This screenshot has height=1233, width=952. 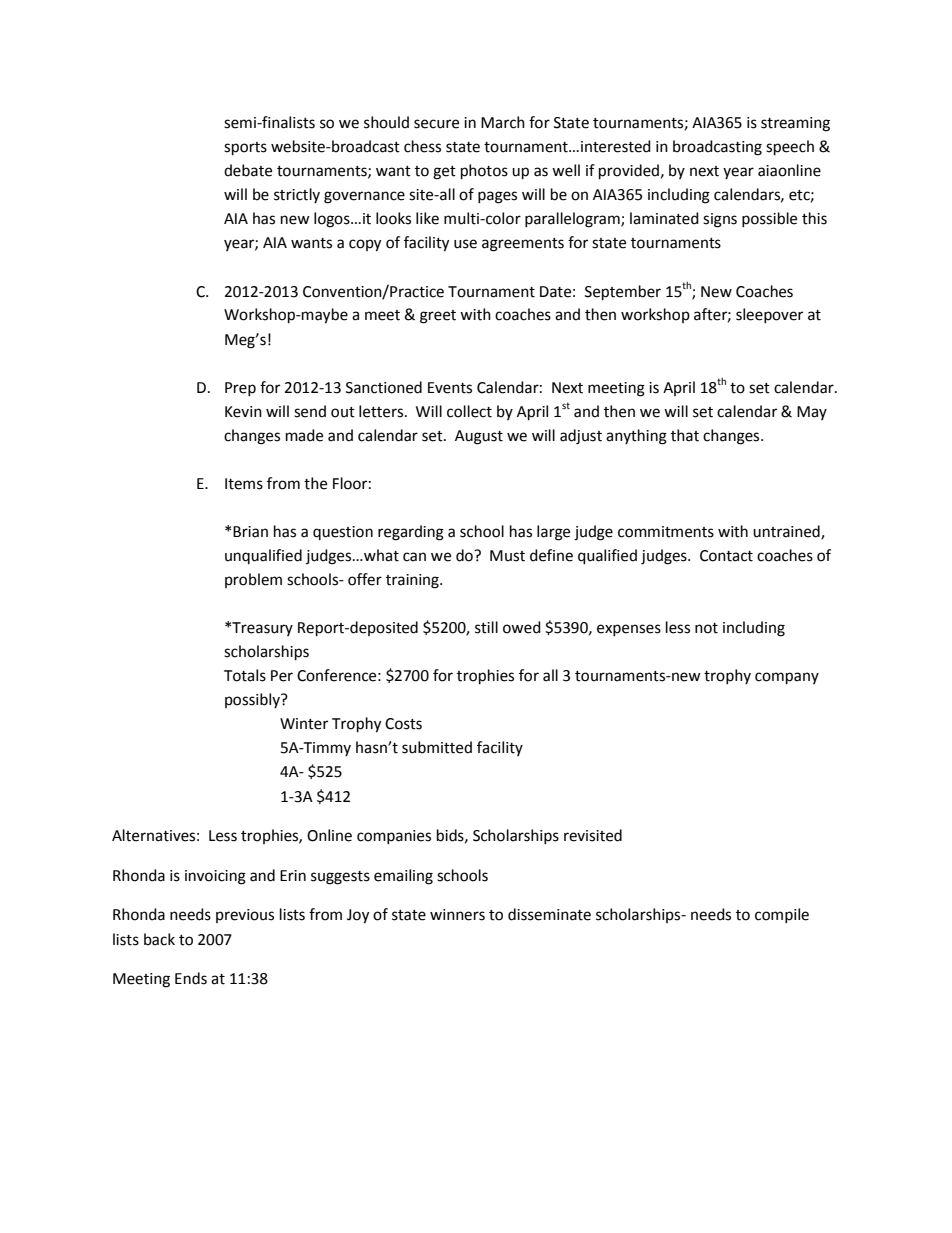 I want to click on winners, so click(x=457, y=915).
